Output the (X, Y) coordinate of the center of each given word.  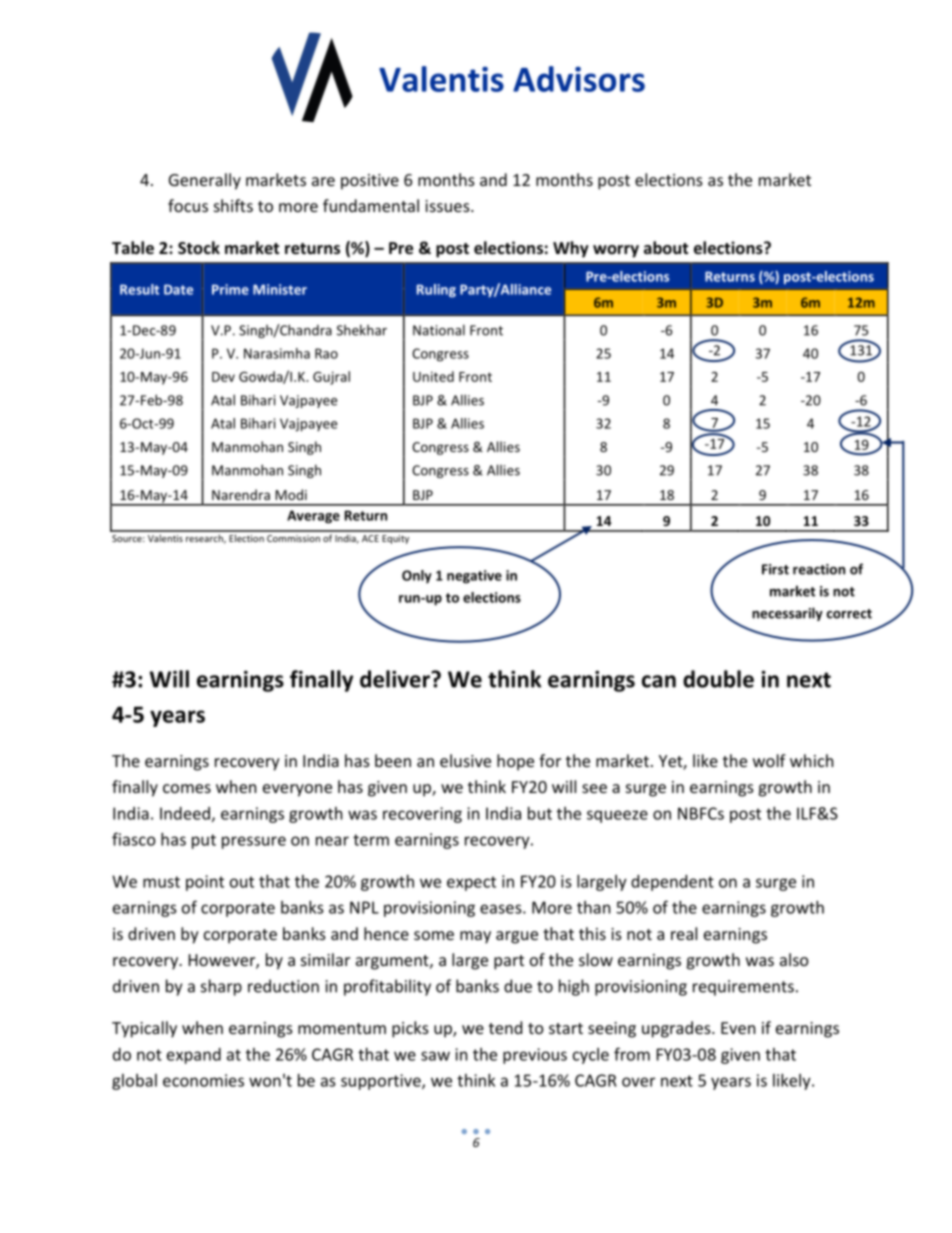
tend (505, 1027)
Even (738, 1028)
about (666, 247)
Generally (205, 181)
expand (194, 1056)
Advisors (579, 79)
